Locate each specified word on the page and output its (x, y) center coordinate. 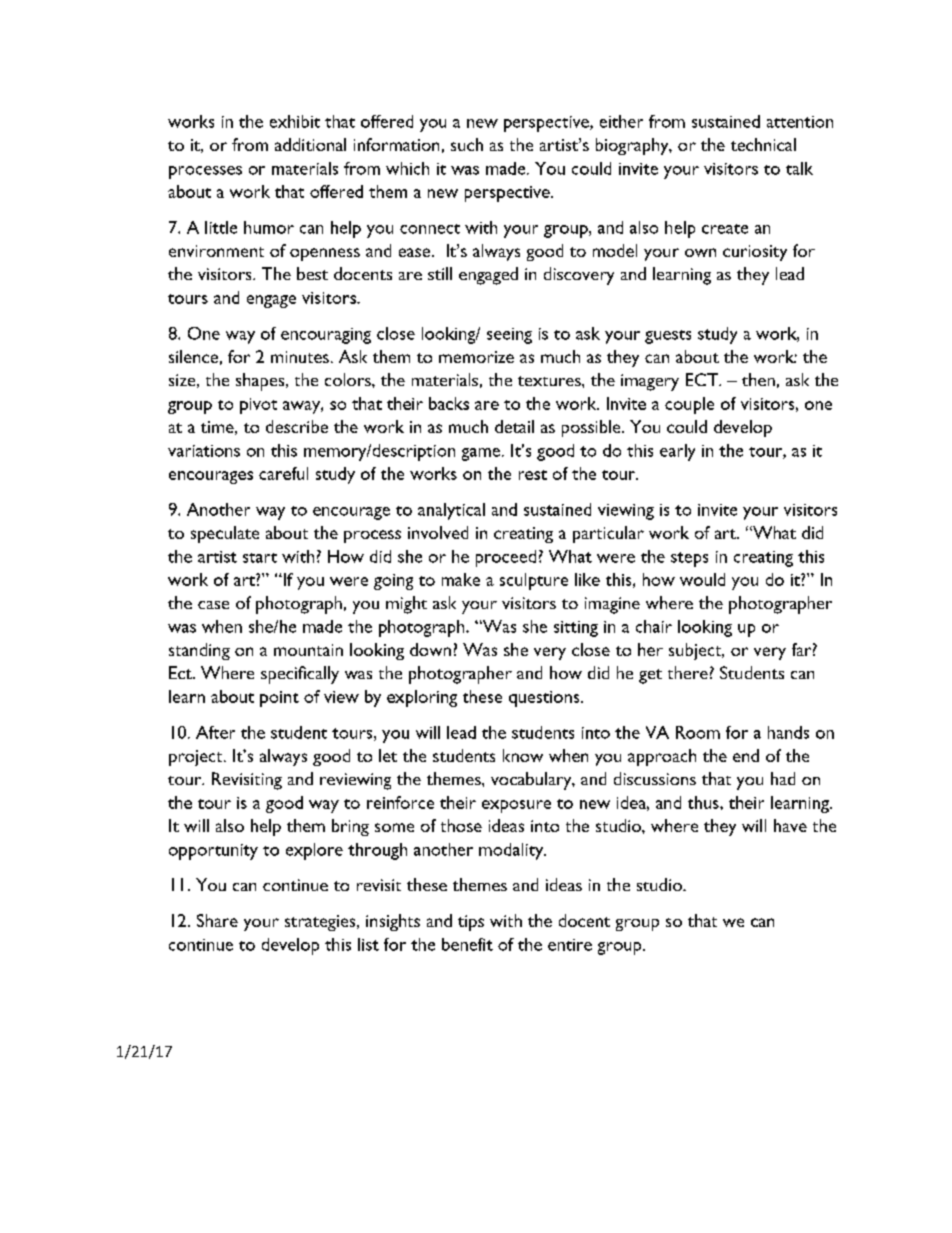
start (260, 558)
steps (689, 559)
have (790, 825)
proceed (506, 558)
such (467, 144)
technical (763, 144)
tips (471, 923)
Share (217, 920)
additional (310, 144)
